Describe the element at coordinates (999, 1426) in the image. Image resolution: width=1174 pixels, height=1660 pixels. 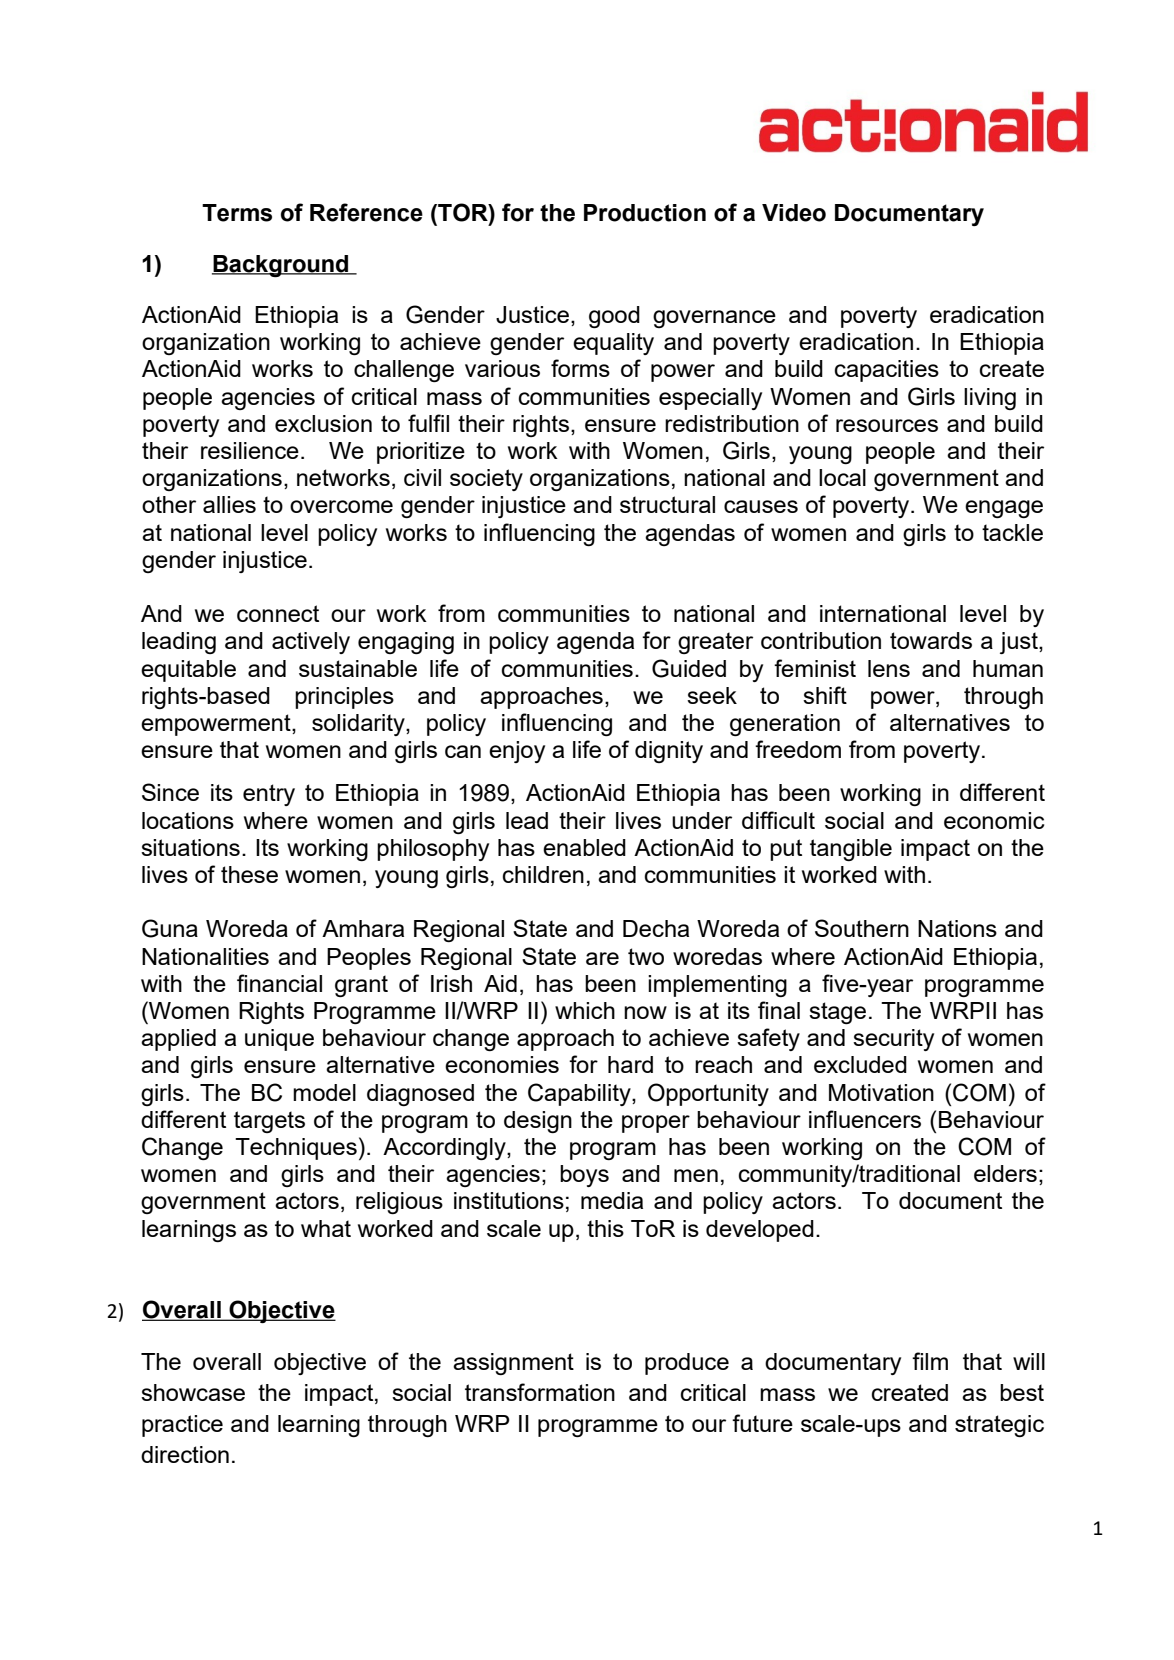
I see `strategic` at that location.
